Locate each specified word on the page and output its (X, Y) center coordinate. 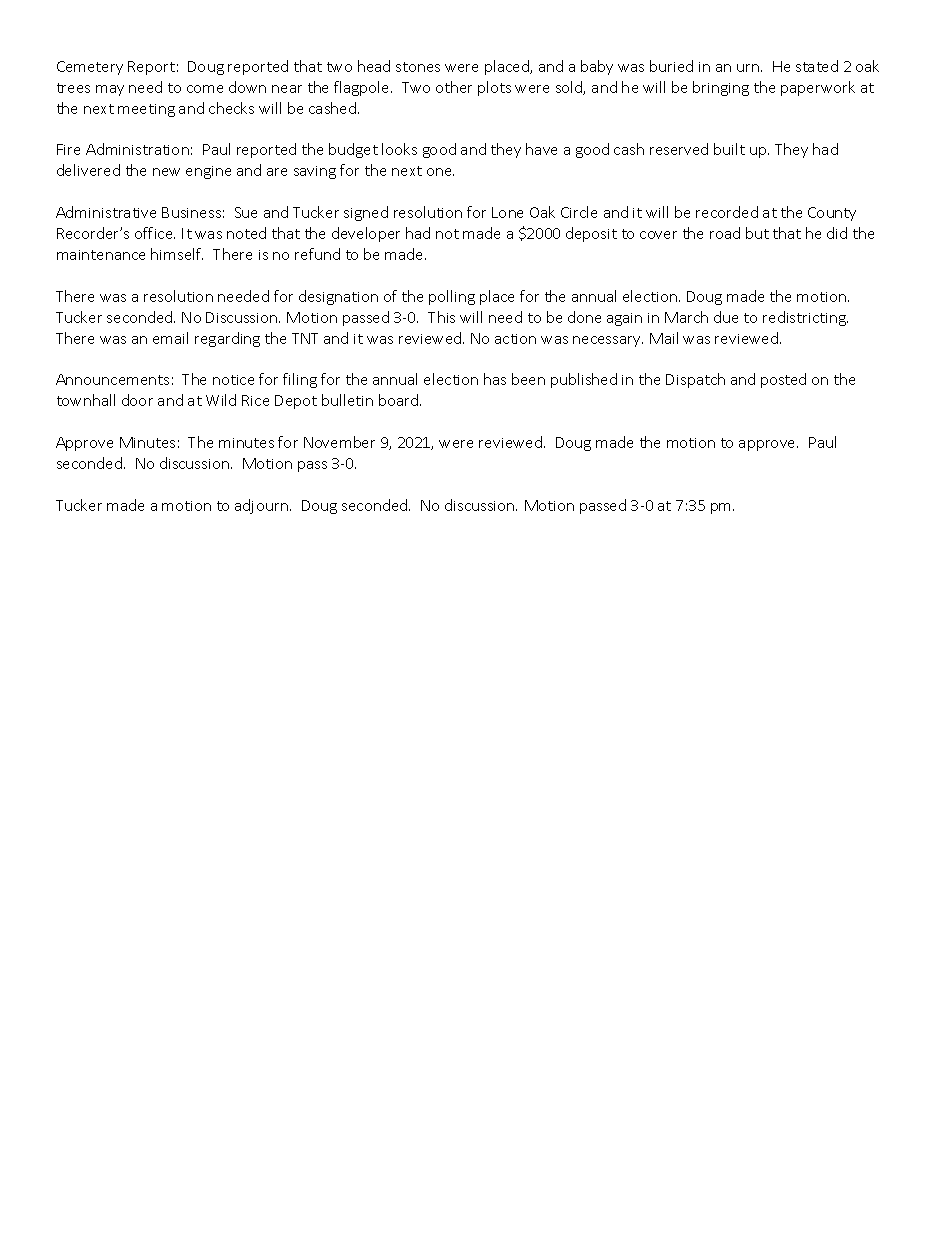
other (454, 87)
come (205, 89)
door (137, 400)
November (339, 442)
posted (783, 380)
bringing (721, 88)
